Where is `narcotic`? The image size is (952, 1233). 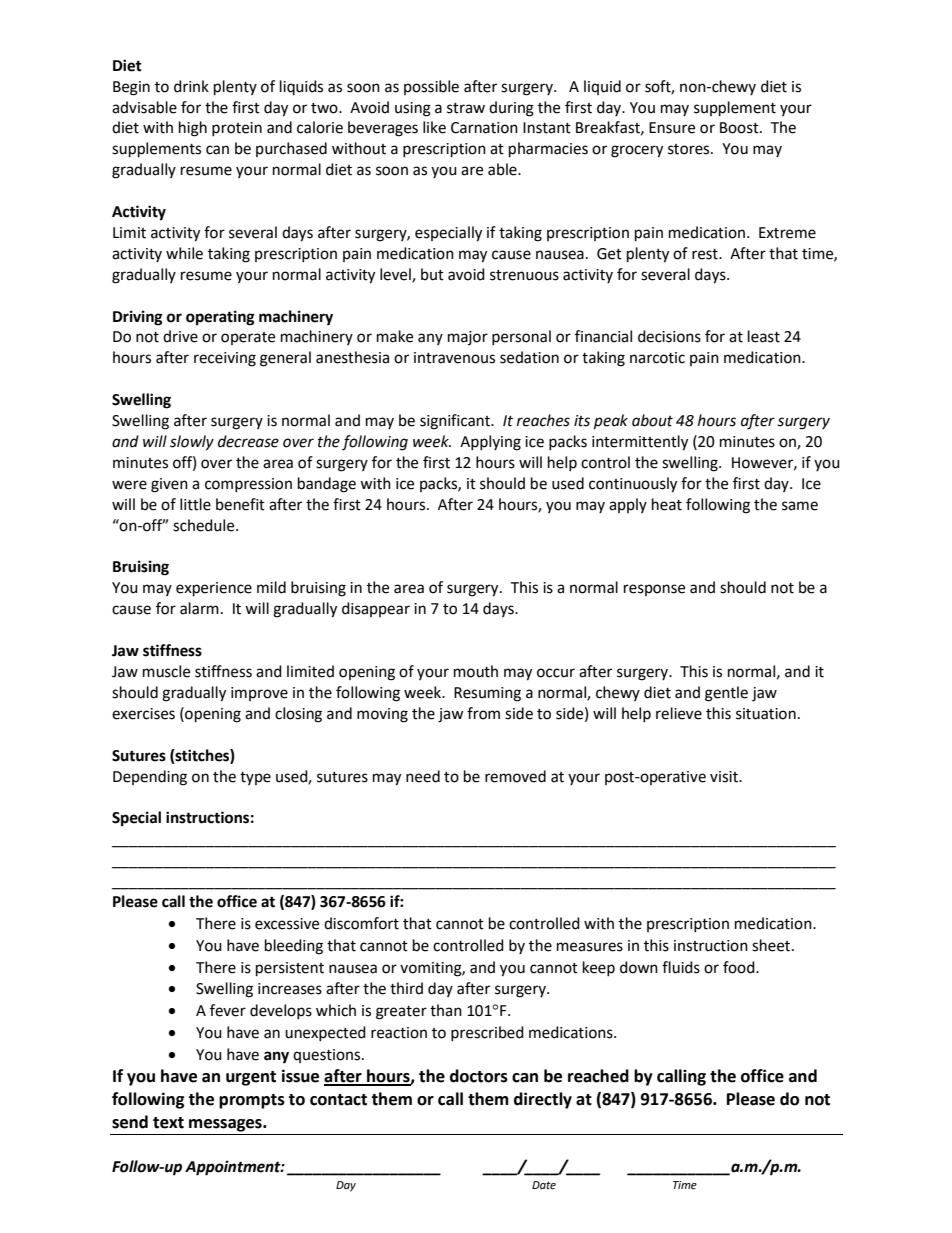
narcotic is located at coordinates (657, 358).
